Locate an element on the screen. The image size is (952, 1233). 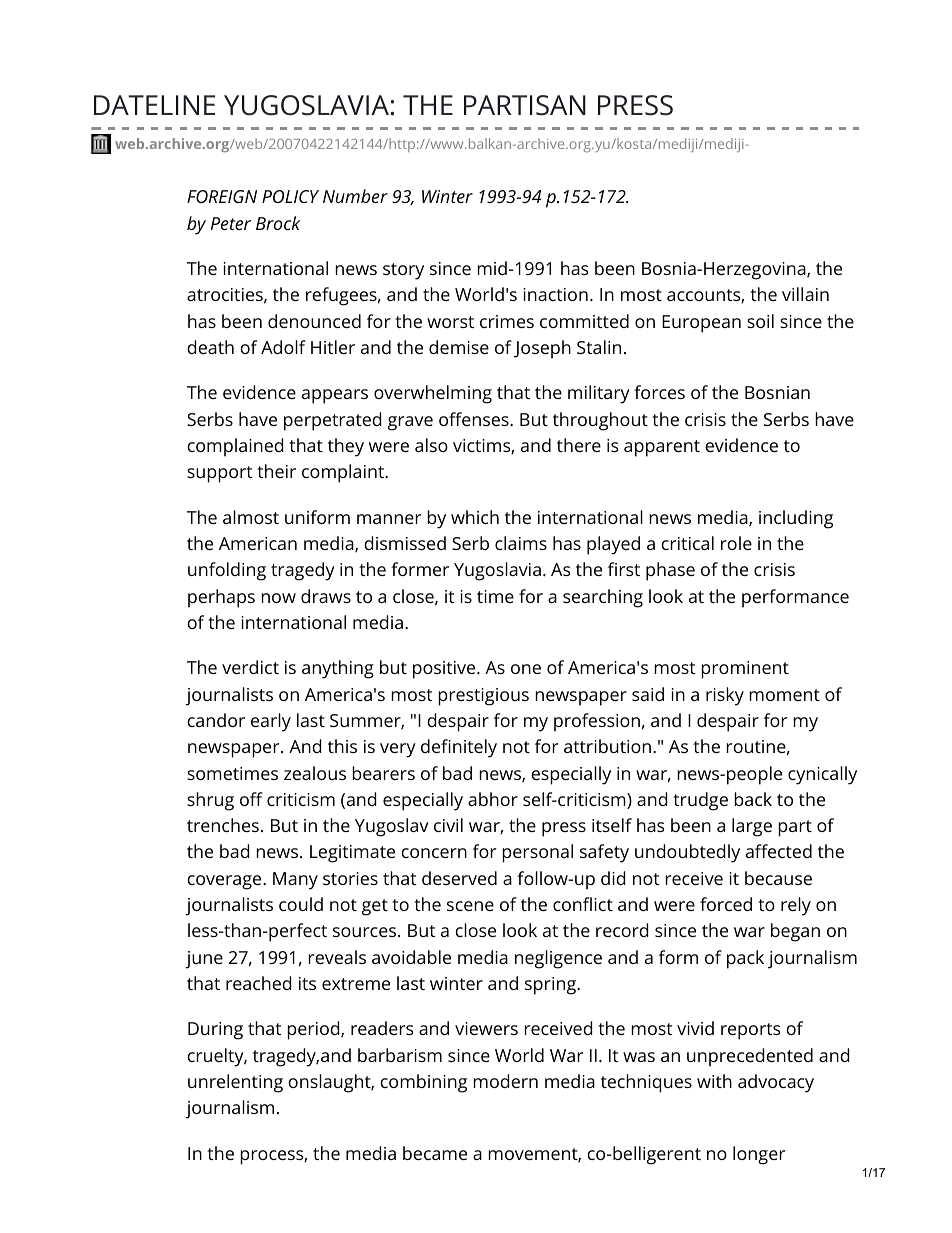
inaction is located at coordinates (555, 294).
